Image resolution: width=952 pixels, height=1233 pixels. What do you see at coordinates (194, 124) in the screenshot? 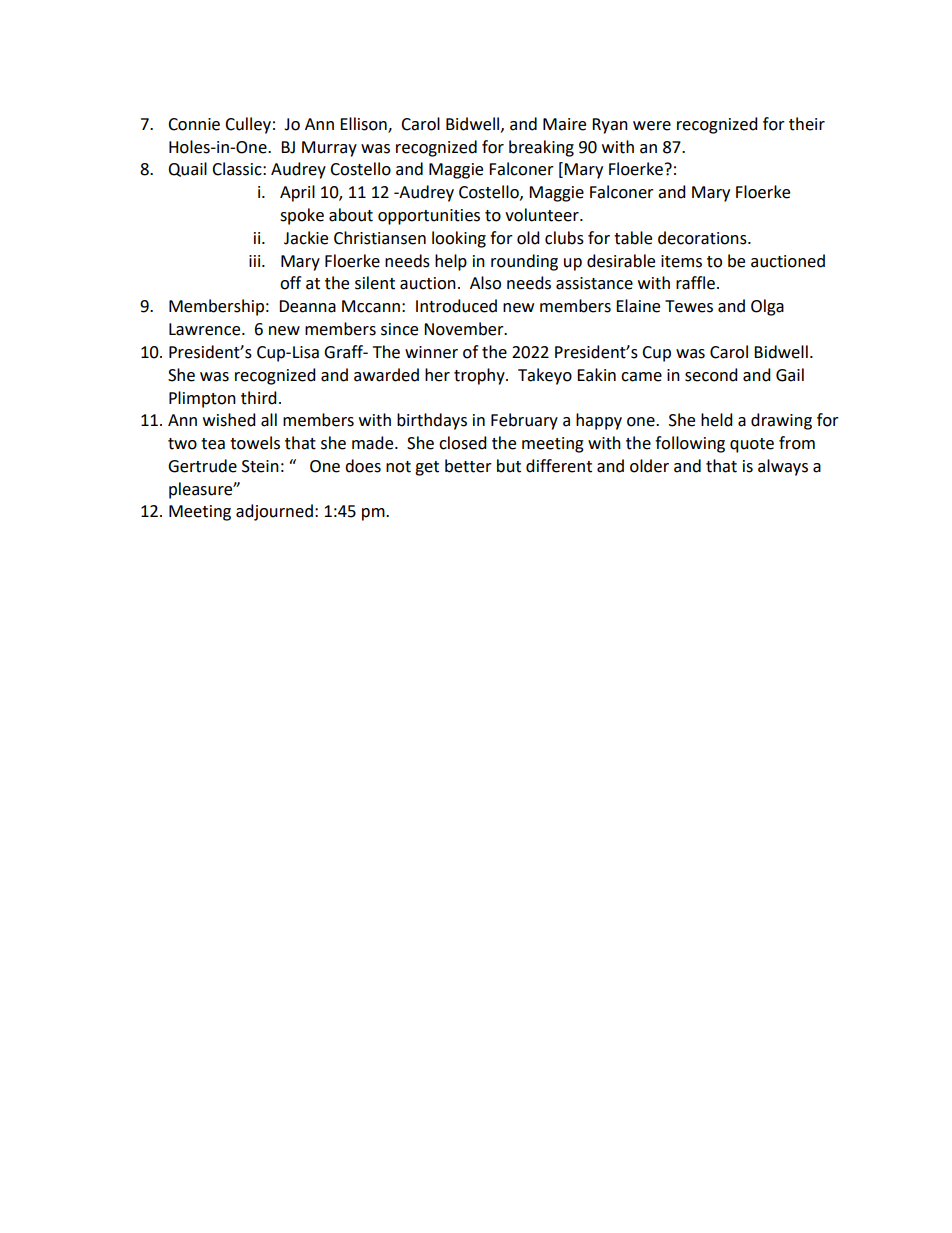
I see `Connie` at bounding box center [194, 124].
